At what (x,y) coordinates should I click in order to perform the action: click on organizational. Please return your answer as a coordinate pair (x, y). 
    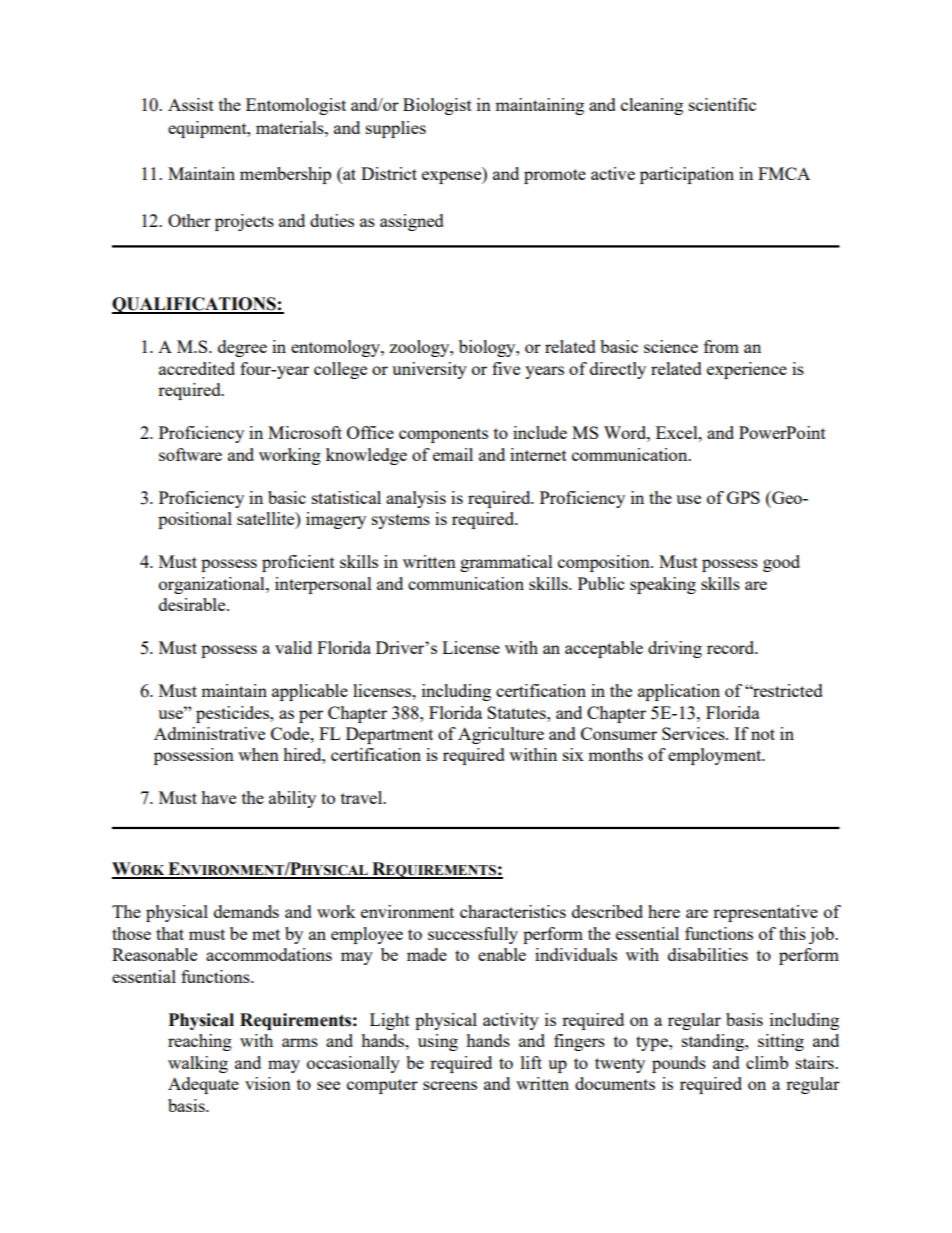
    Looking at the image, I should click on (213, 585).
